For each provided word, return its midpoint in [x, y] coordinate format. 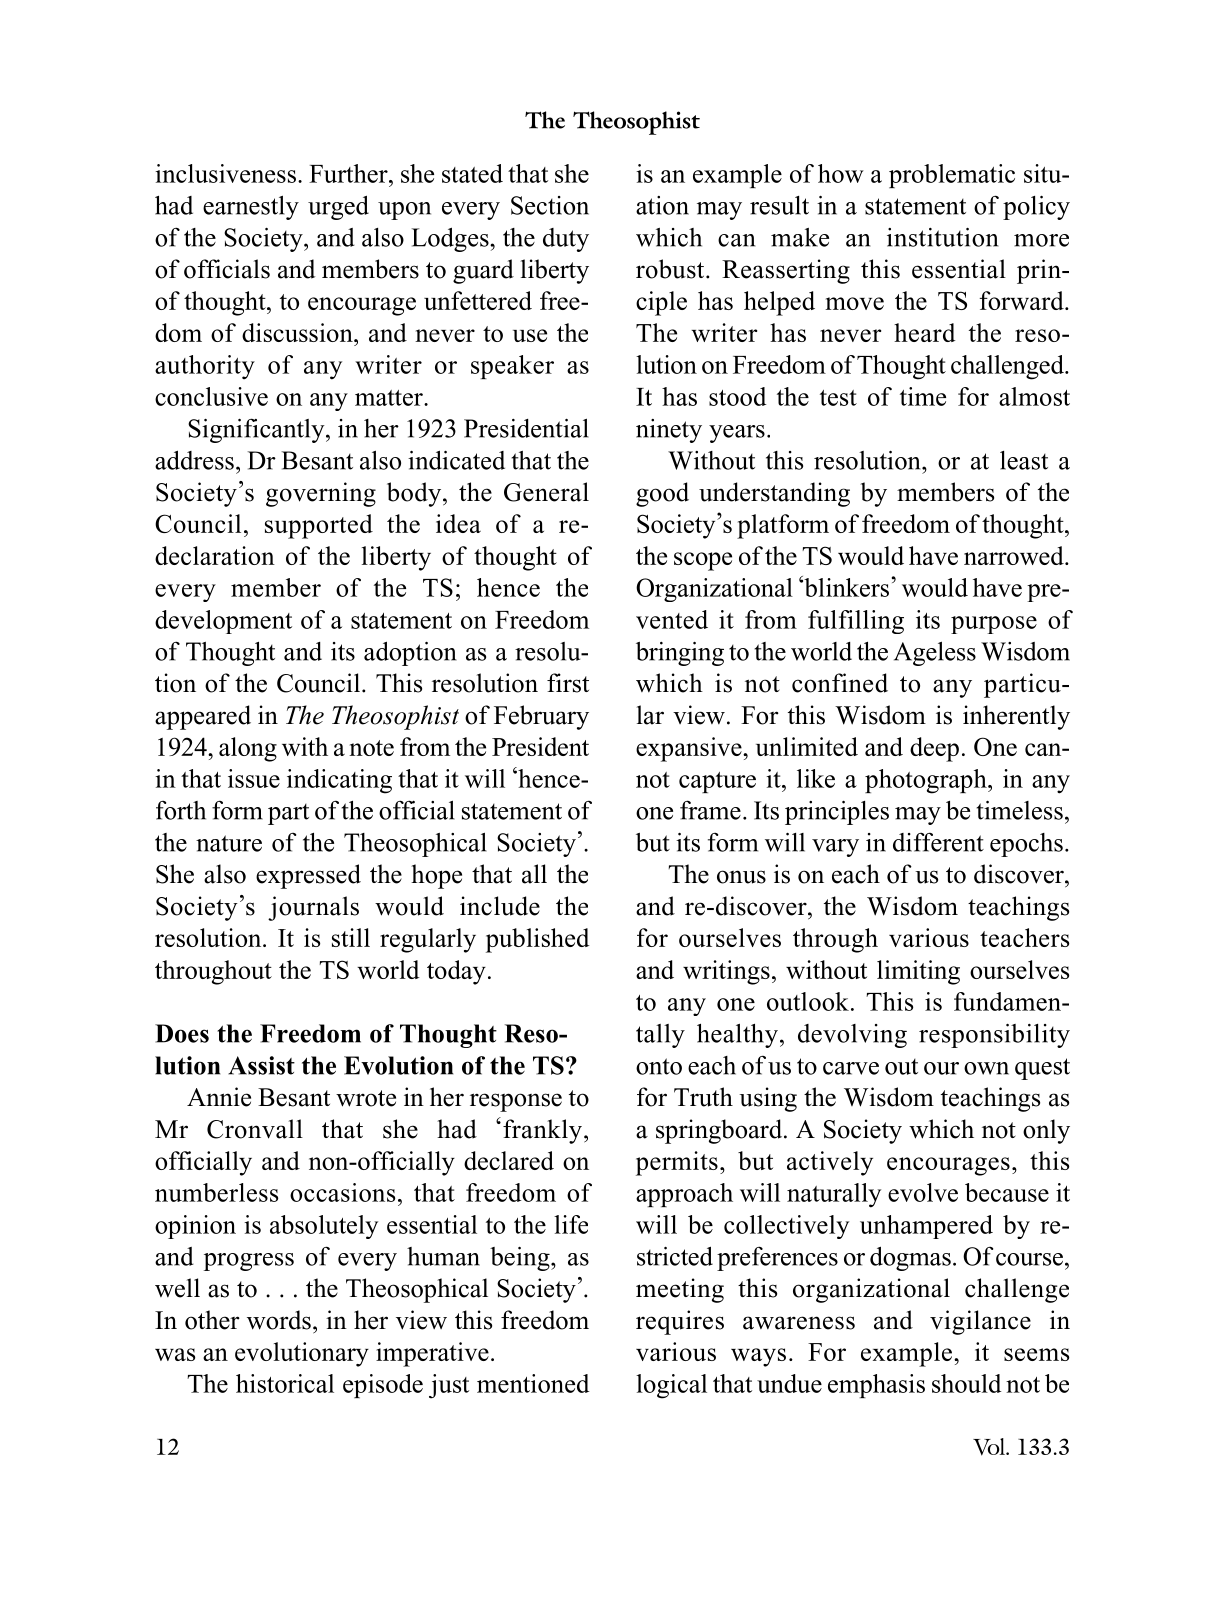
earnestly [251, 207]
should [966, 1383]
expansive [690, 749]
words [279, 1320]
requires [680, 1322]
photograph [927, 781]
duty [566, 240]
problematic [952, 176]
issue [254, 778]
